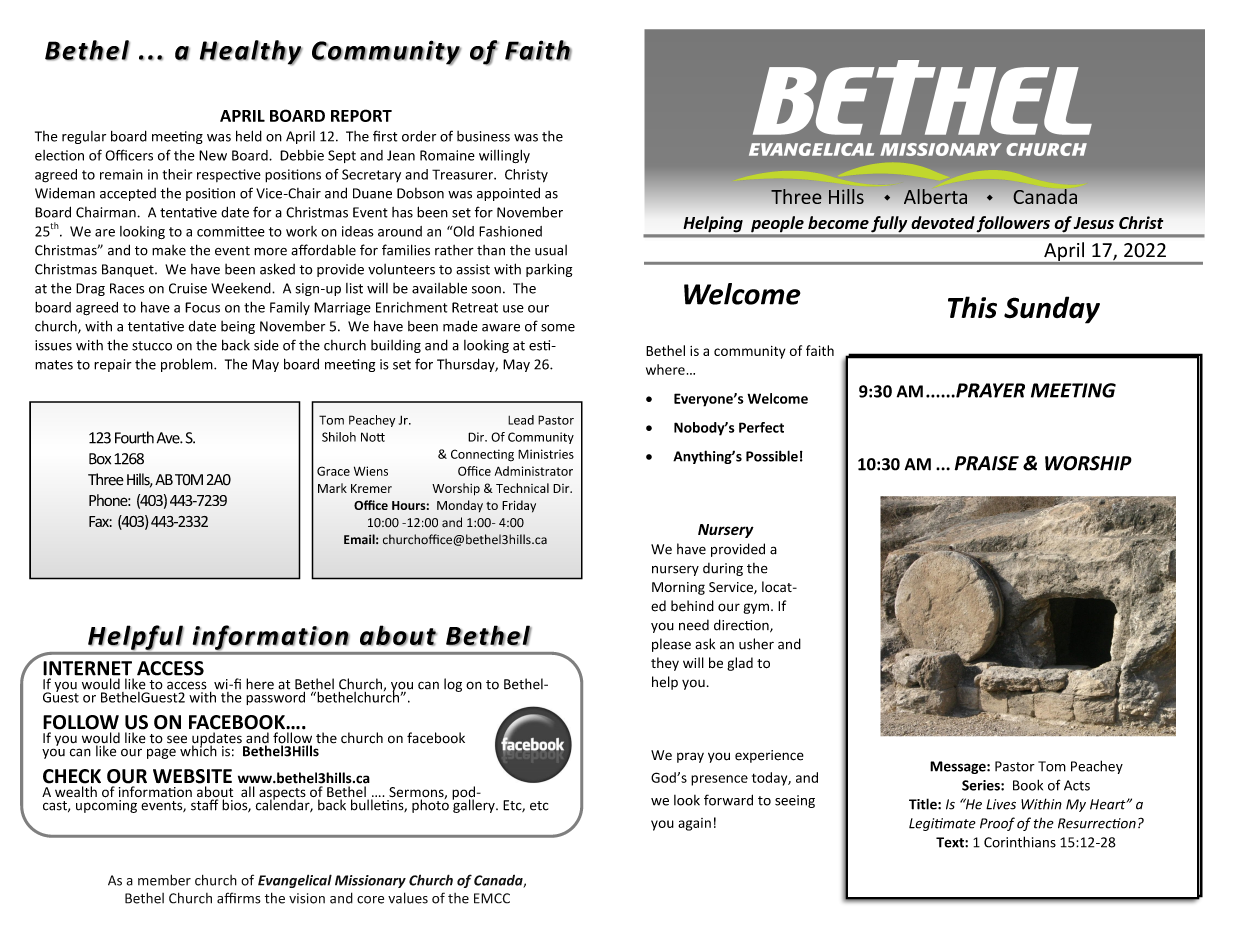 The image size is (1233, 952). Describe the element at coordinates (772, 456) in the screenshot. I see `Possible` at that location.
